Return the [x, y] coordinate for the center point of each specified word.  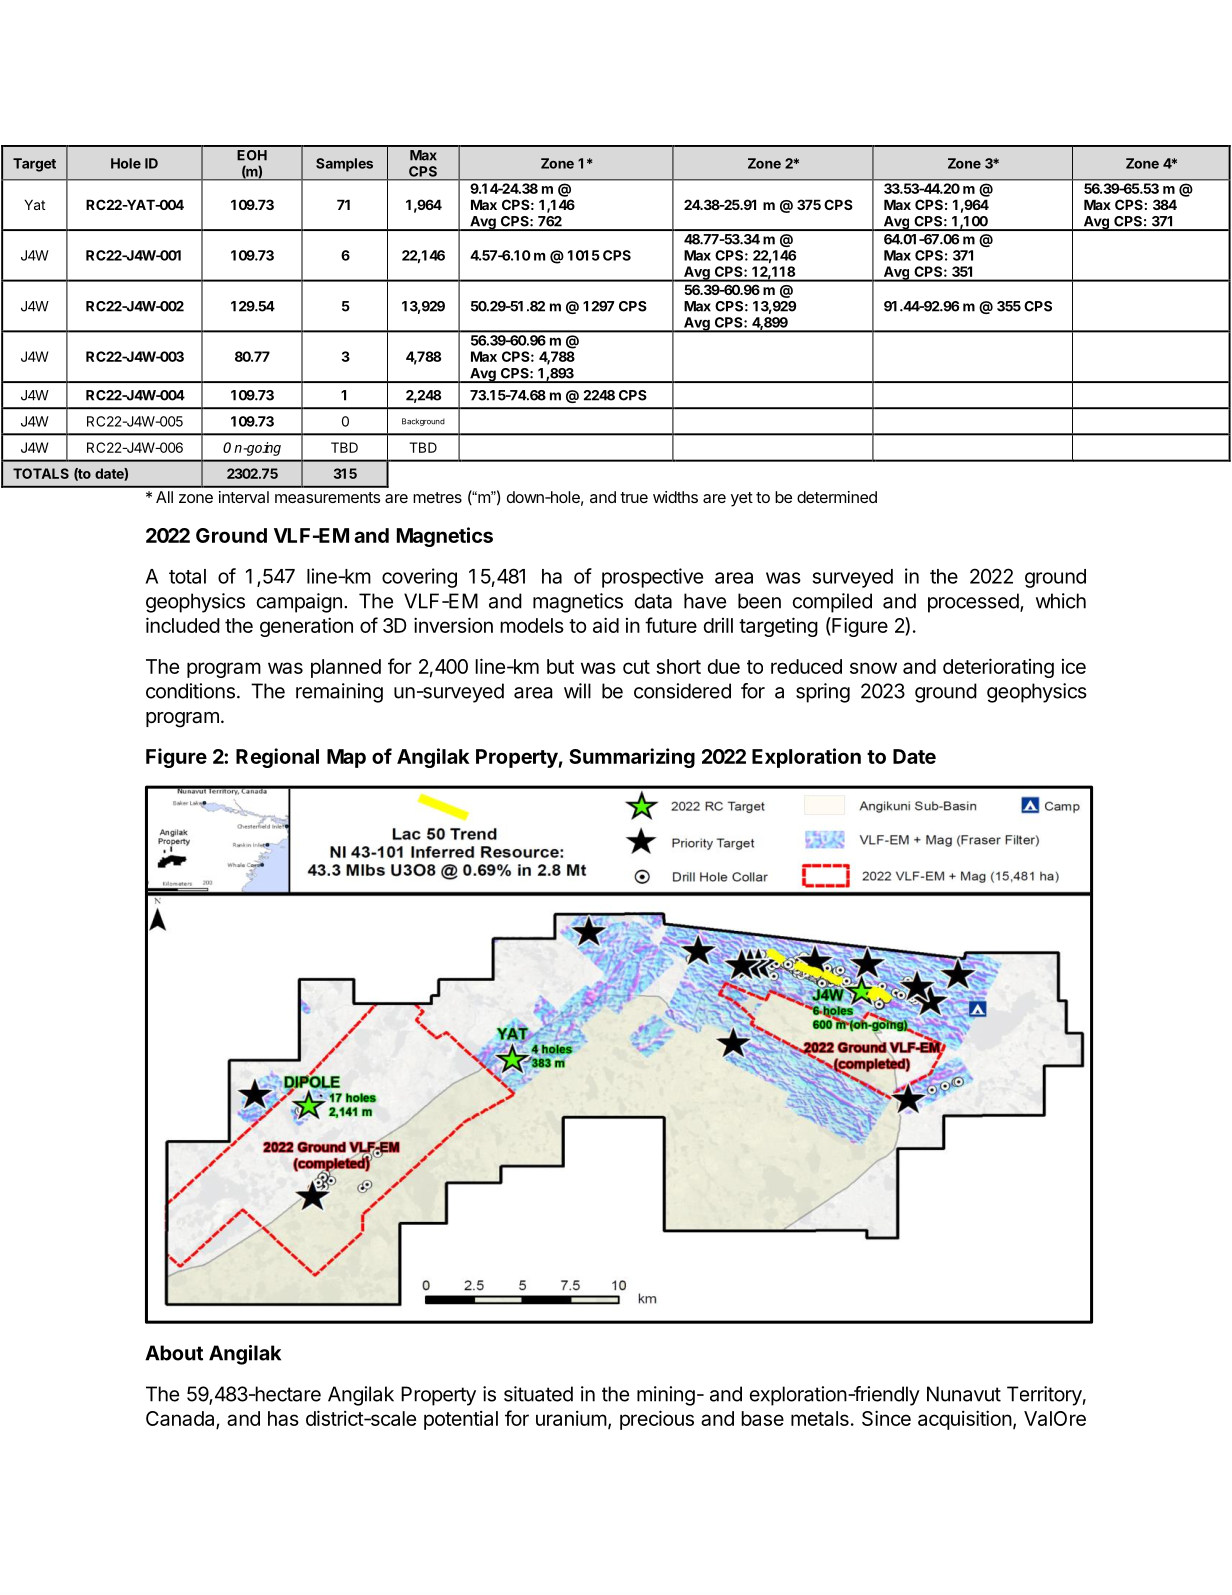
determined [837, 497]
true [634, 497]
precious [657, 1420]
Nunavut [964, 1394]
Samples [344, 165]
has [283, 1418]
